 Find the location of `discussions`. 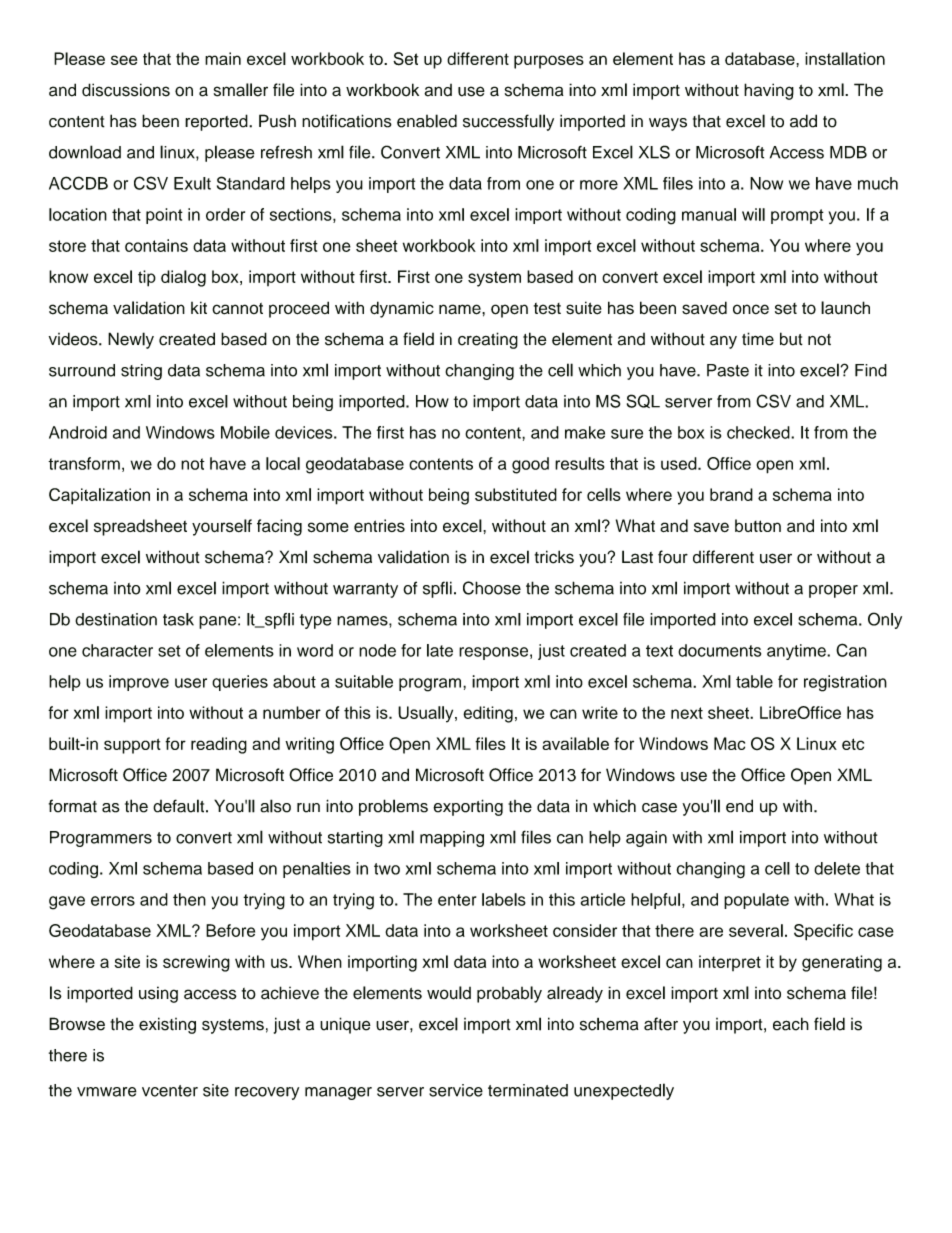

discussions is located at coordinates (126, 90).
